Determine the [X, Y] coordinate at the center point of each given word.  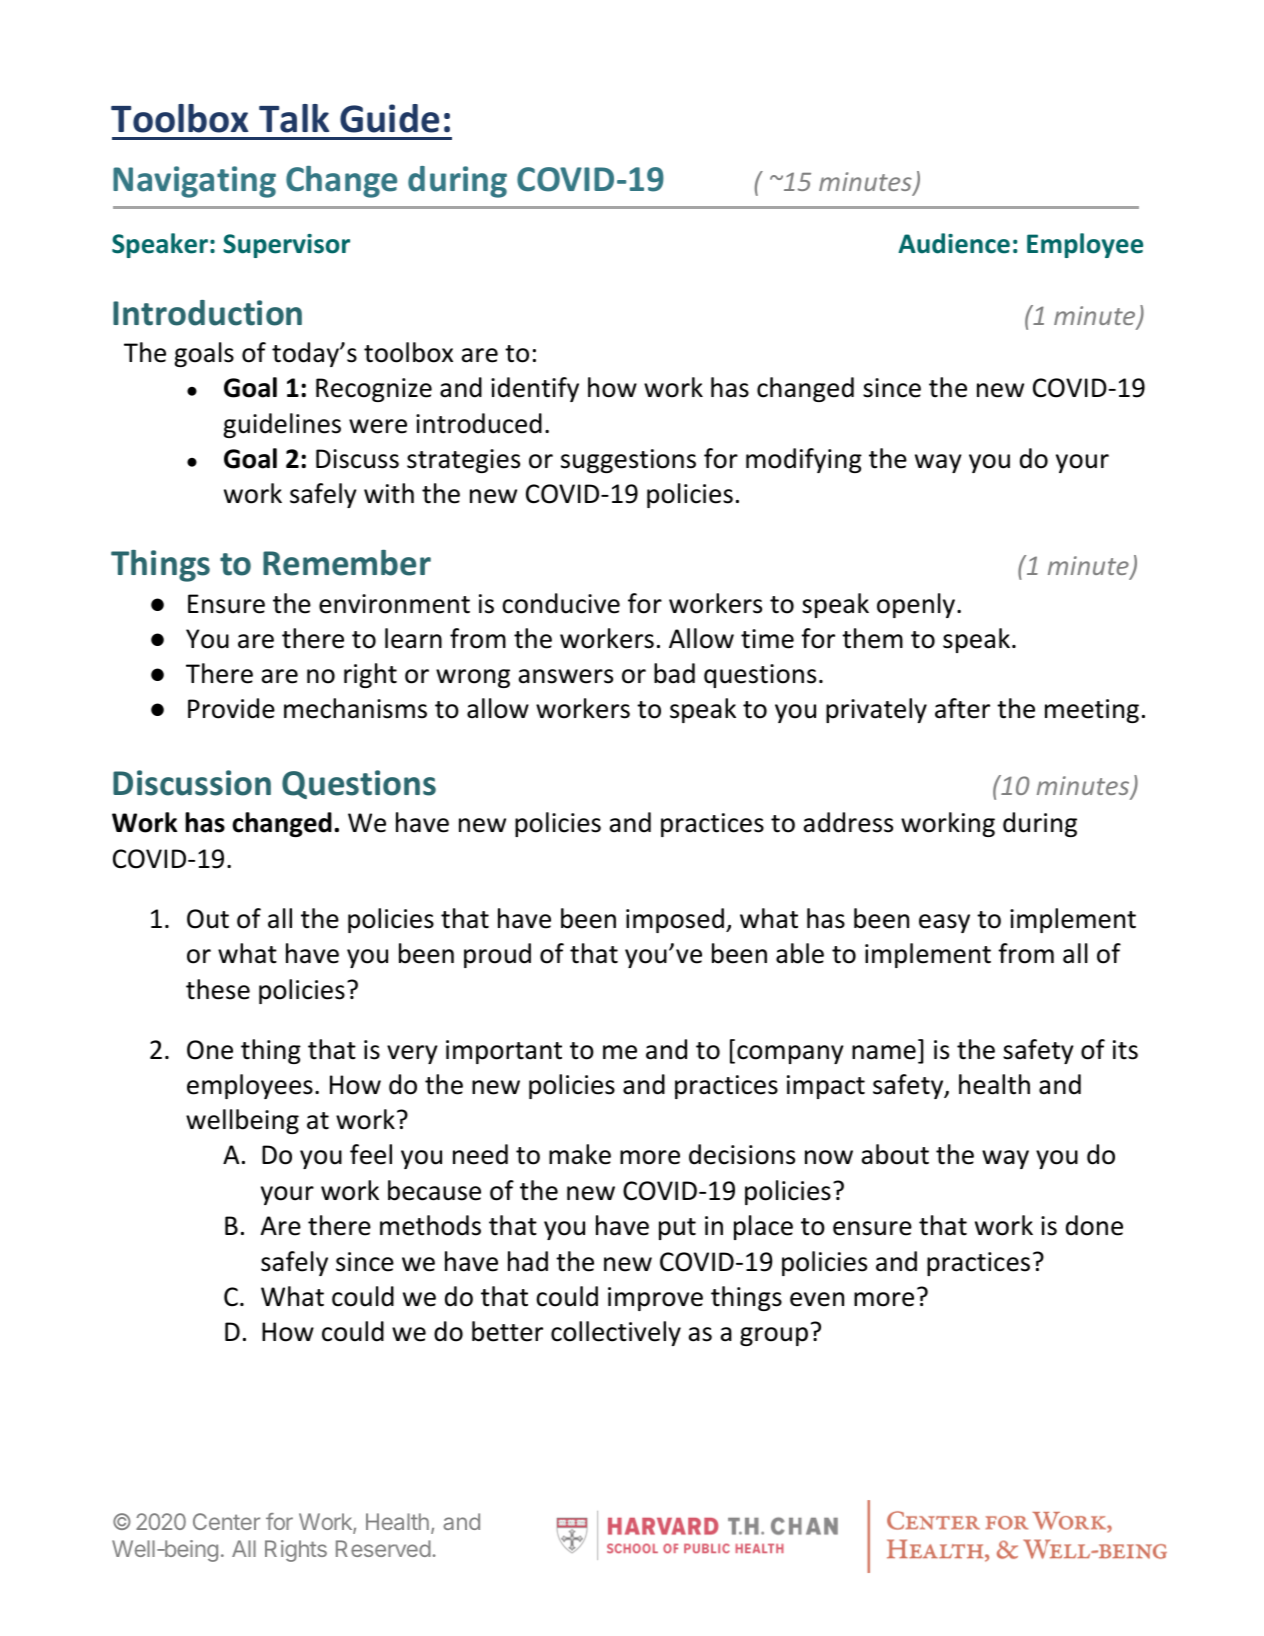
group [774, 1336]
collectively [616, 1333]
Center [226, 1521]
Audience [954, 243]
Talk [294, 118]
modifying [804, 460]
